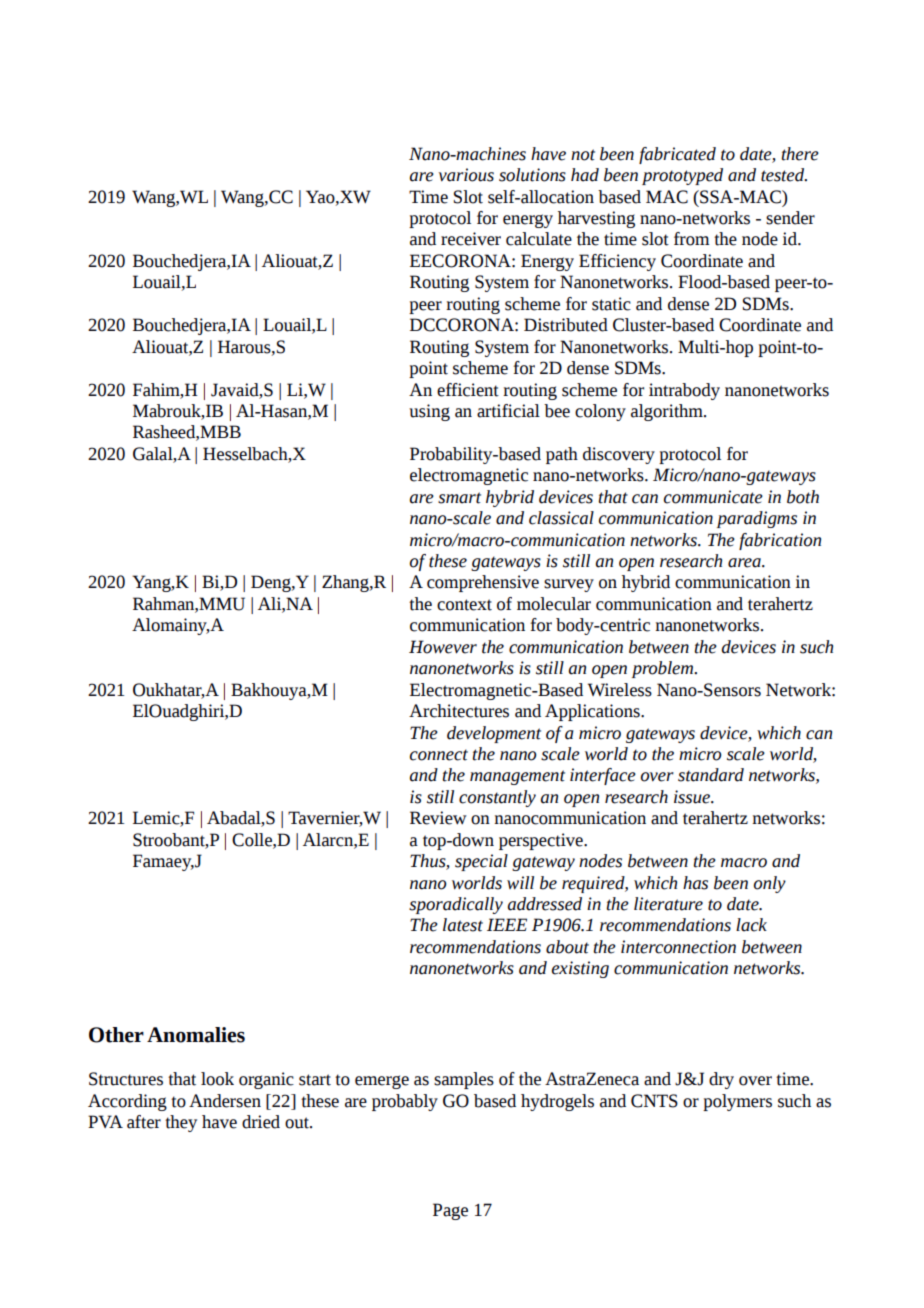  I want to click on prototyped, so click(682, 176).
